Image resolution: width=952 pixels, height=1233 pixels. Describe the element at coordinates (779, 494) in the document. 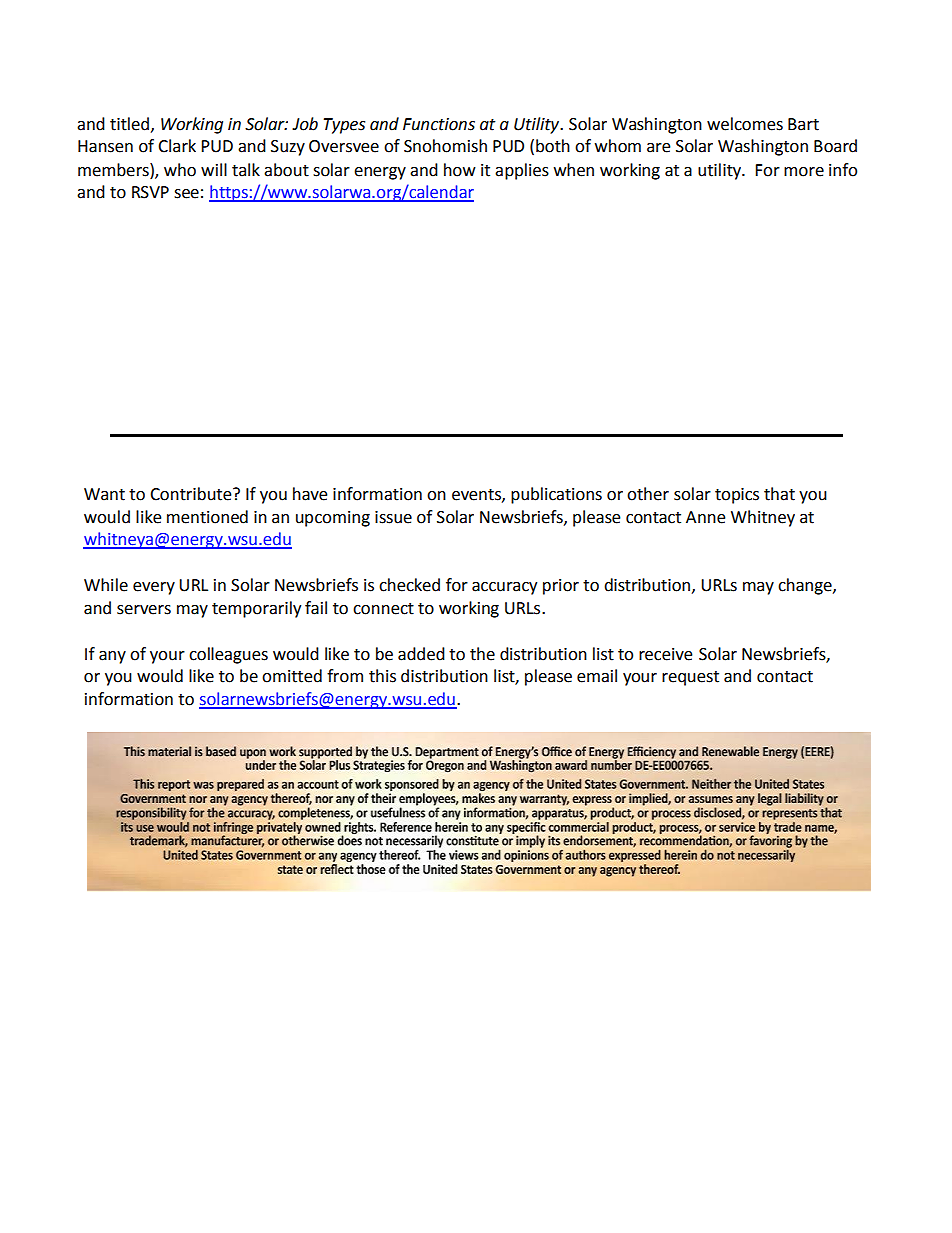

I see `that` at that location.
